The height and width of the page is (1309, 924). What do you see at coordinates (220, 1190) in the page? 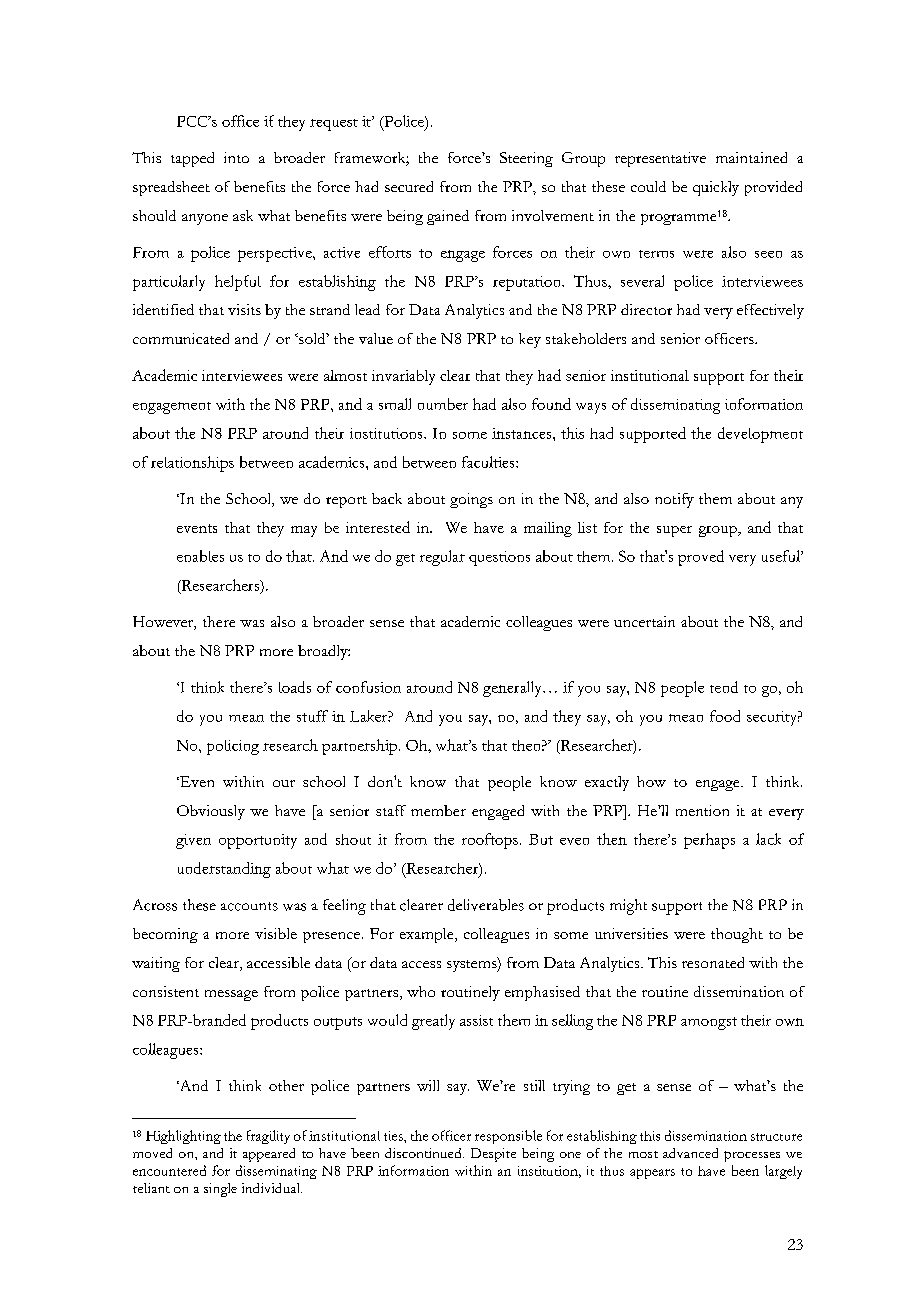
I see `single` at bounding box center [220, 1190].
